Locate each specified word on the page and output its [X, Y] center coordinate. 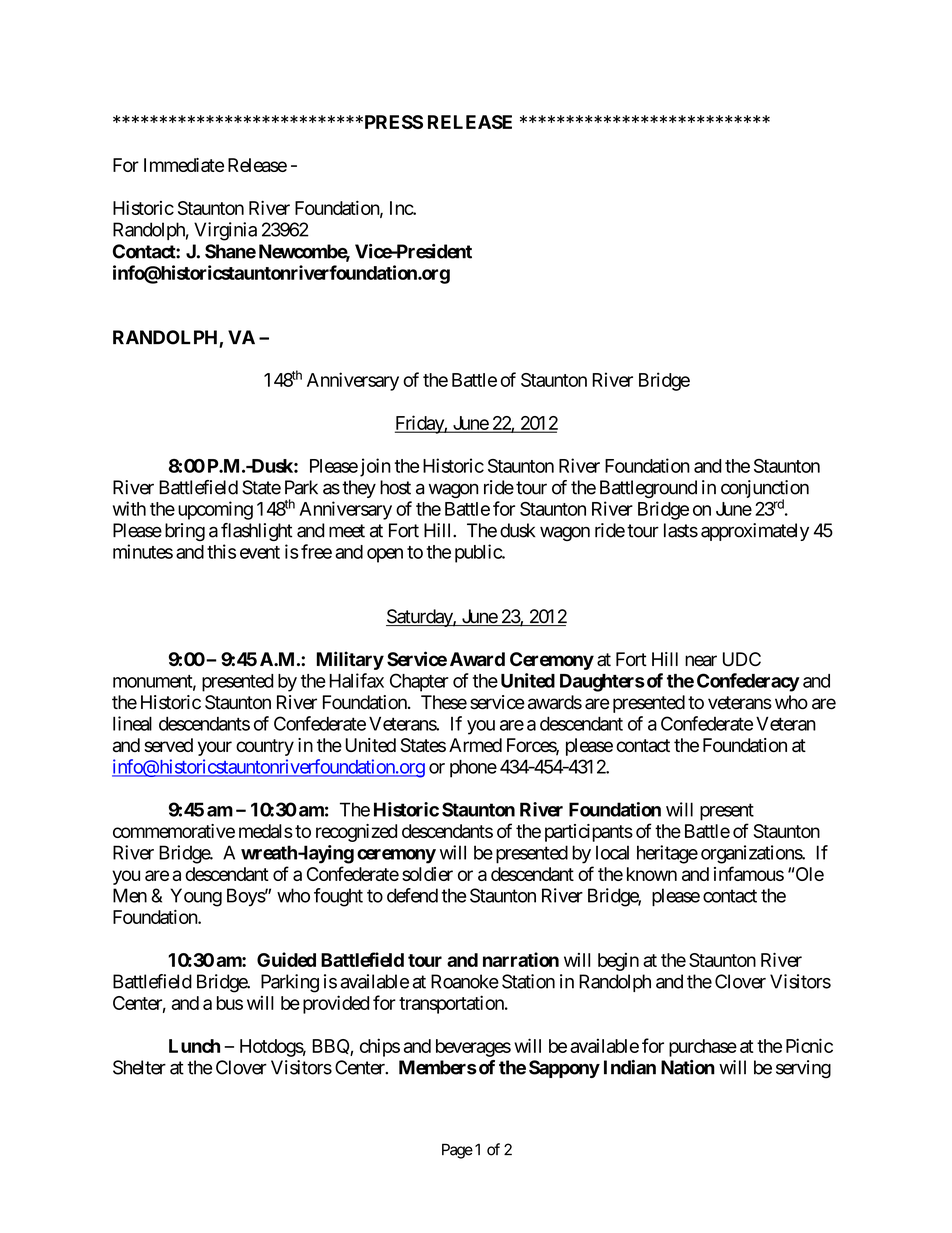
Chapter [419, 682]
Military [350, 660]
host [395, 487]
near [701, 661]
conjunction [765, 490]
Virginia [225, 231]
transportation [452, 1004]
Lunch [194, 1046]
